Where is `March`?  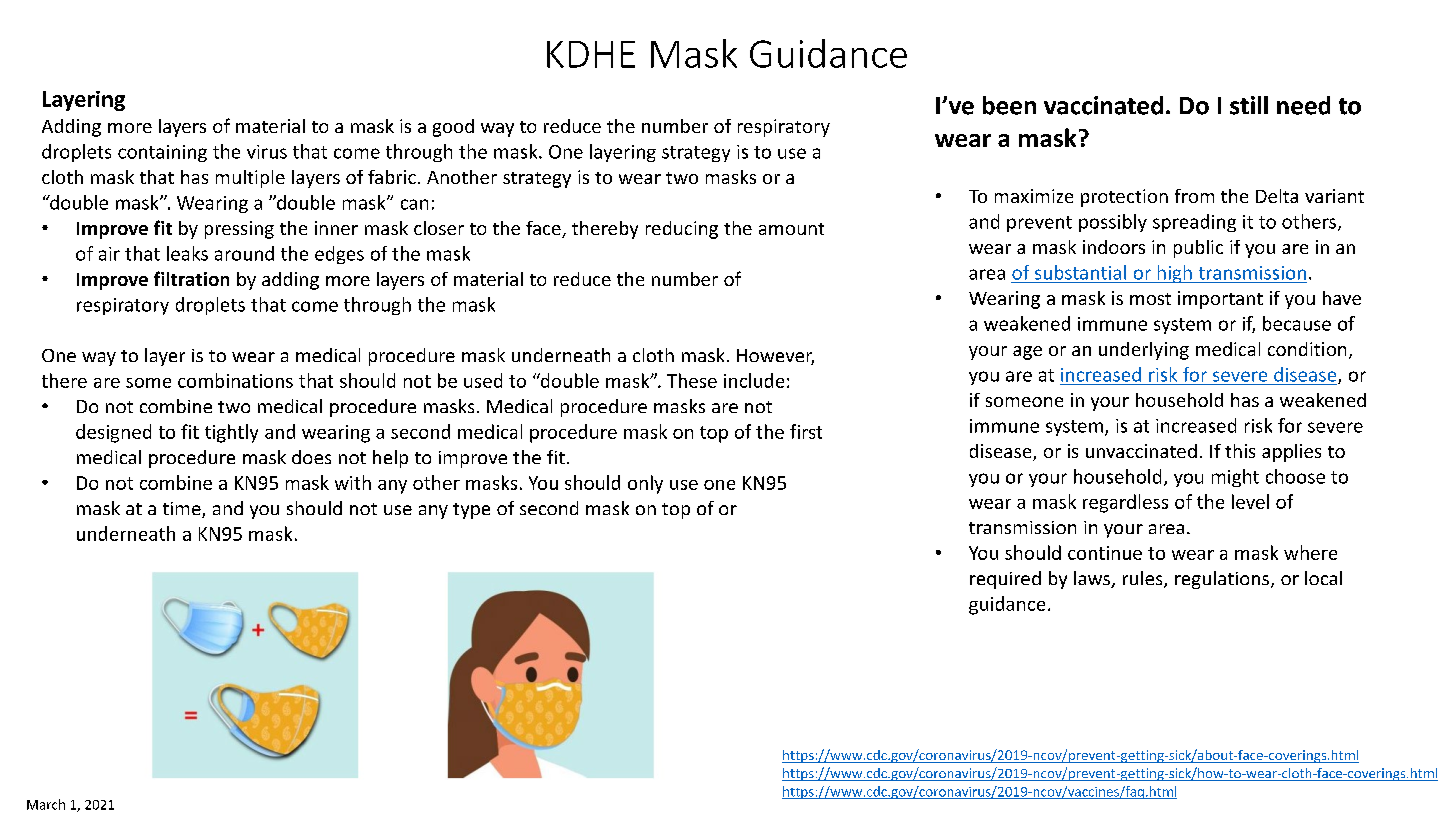 March is located at coordinates (46, 804).
